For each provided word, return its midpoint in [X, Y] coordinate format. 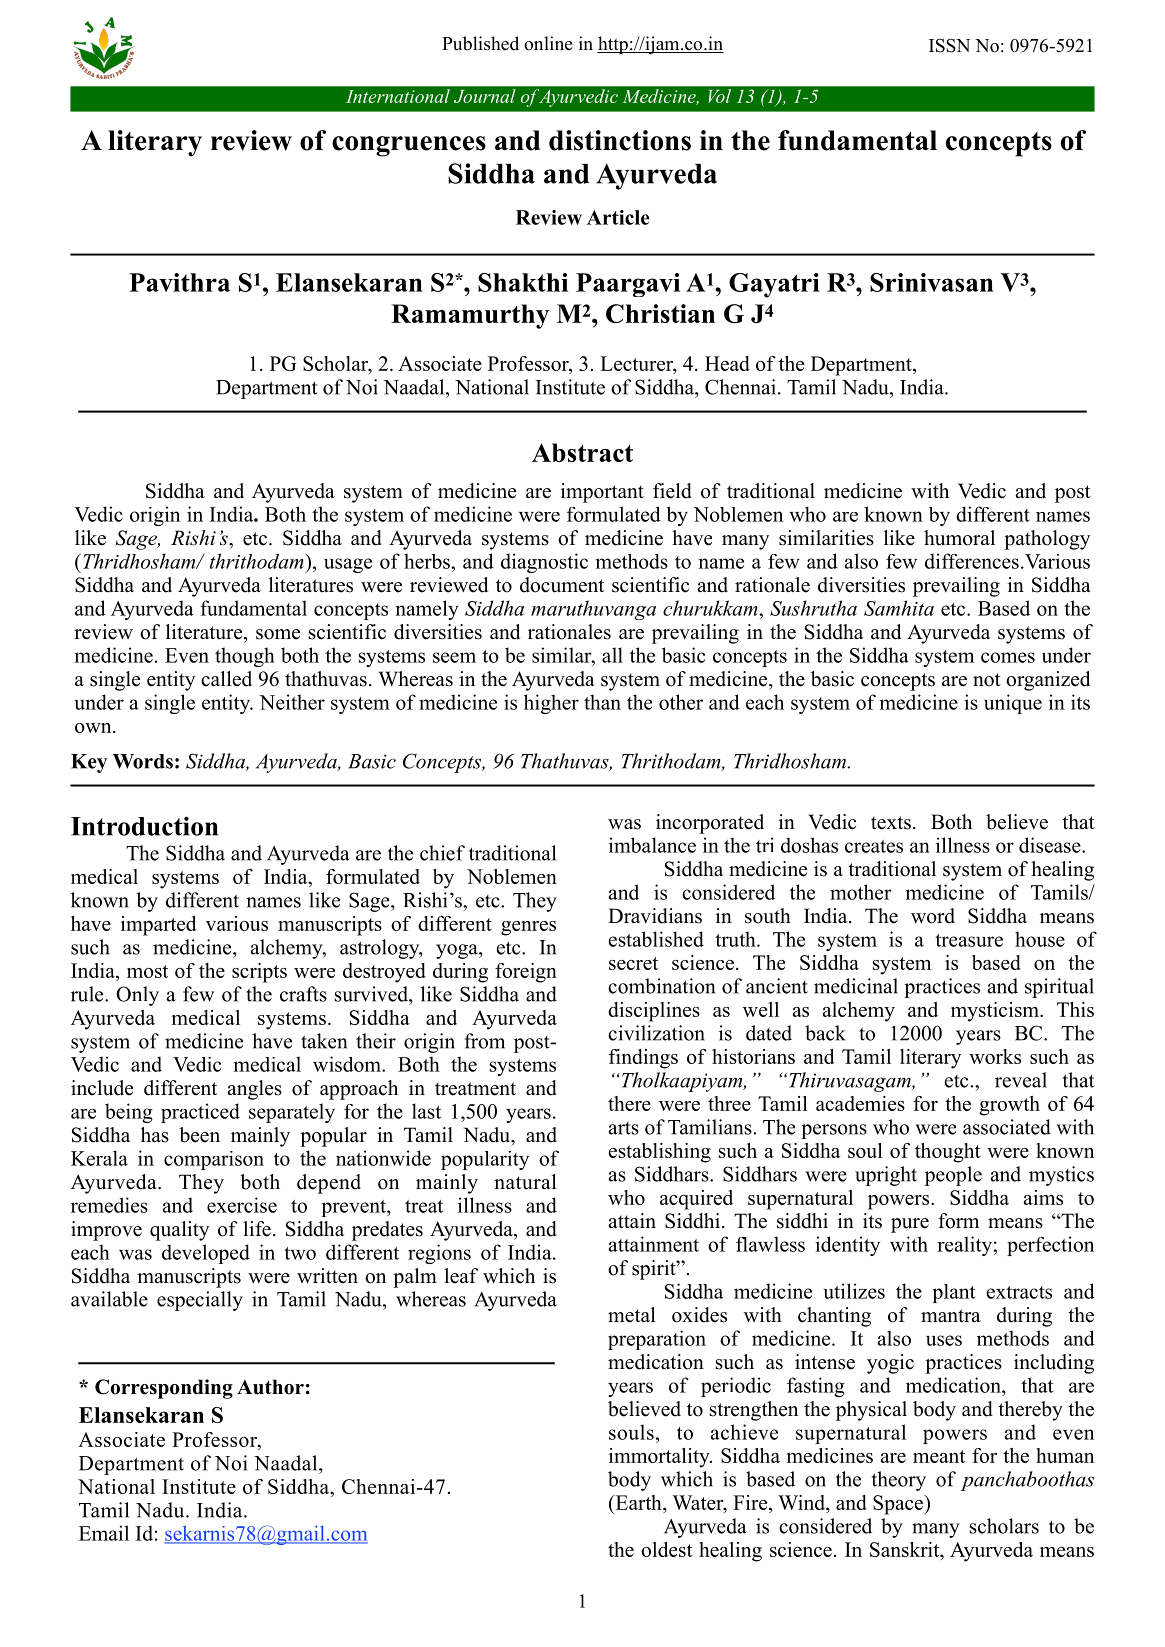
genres [528, 928]
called [226, 679]
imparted [159, 926]
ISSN [949, 45]
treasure [969, 940]
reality [964, 1246]
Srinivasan [932, 282]
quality [179, 1231]
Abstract [582, 452]
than [602, 702]
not [987, 680]
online [548, 43]
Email [104, 1533]
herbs [428, 561]
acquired [696, 1200]
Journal [484, 96]
